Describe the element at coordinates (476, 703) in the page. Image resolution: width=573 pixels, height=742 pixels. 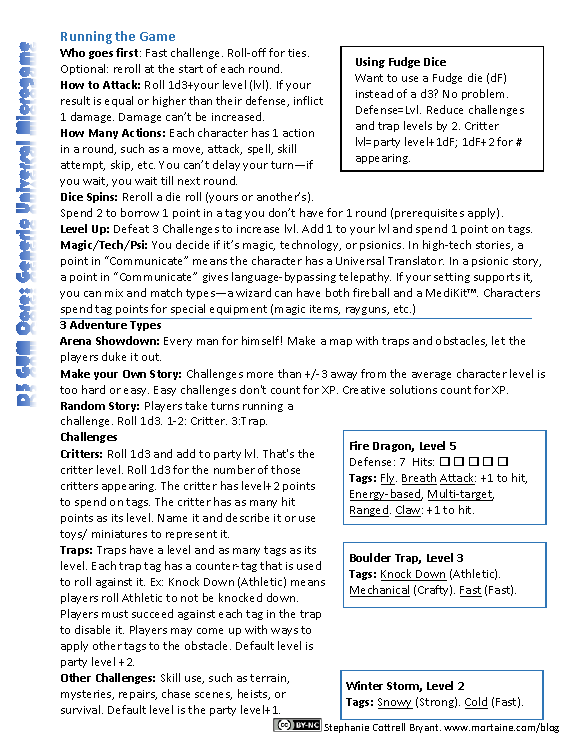
I see `Cold` at that location.
